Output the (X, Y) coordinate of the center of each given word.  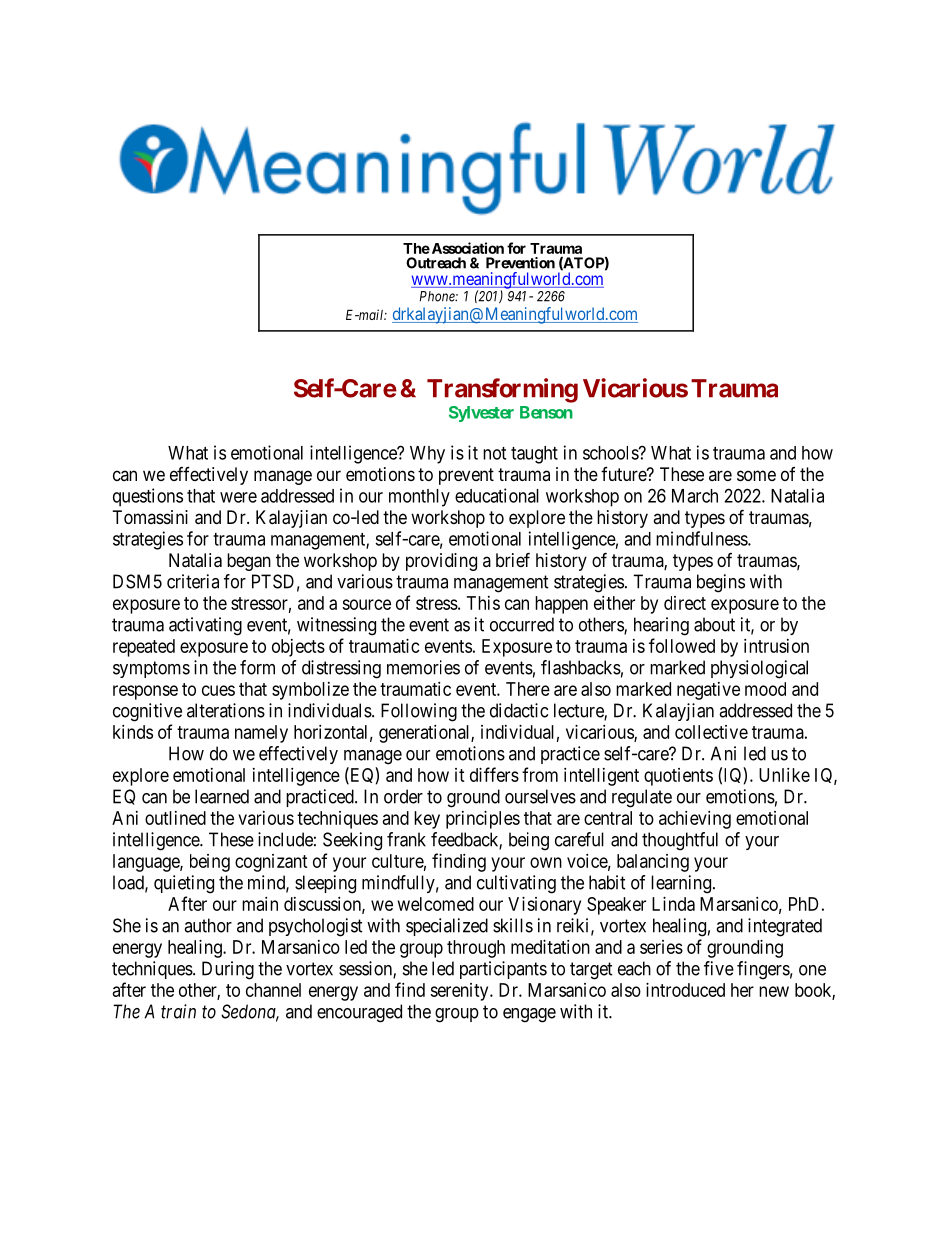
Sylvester (481, 414)
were (238, 497)
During (228, 970)
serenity (460, 992)
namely (261, 734)
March (695, 496)
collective (711, 732)
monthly (419, 498)
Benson (546, 412)
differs (494, 774)
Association (466, 248)
